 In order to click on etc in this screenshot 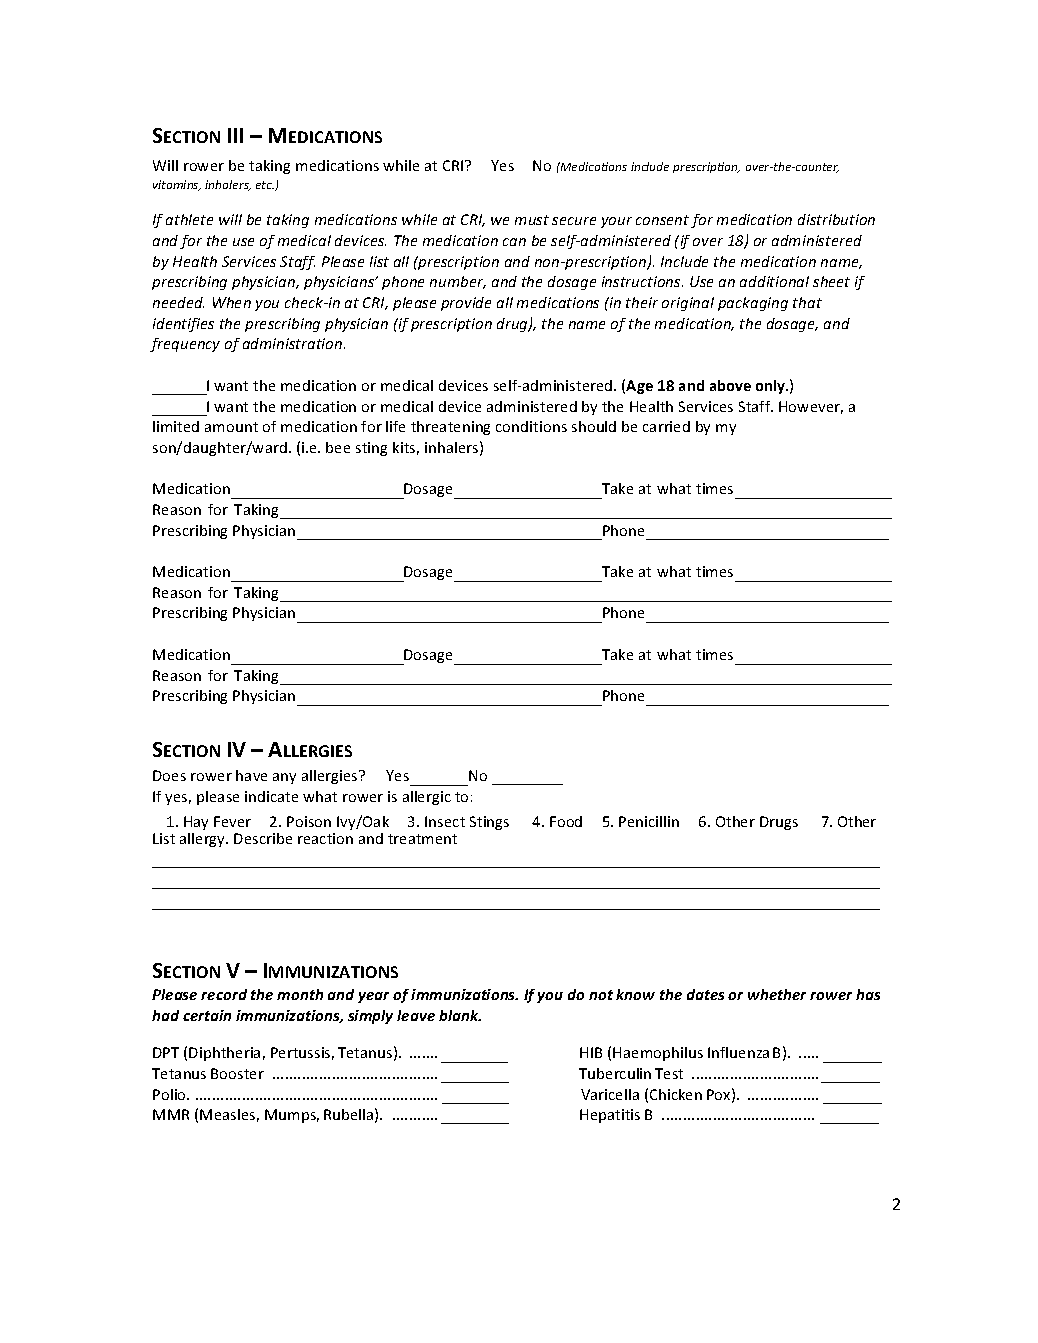, I will do `click(265, 185)`.
